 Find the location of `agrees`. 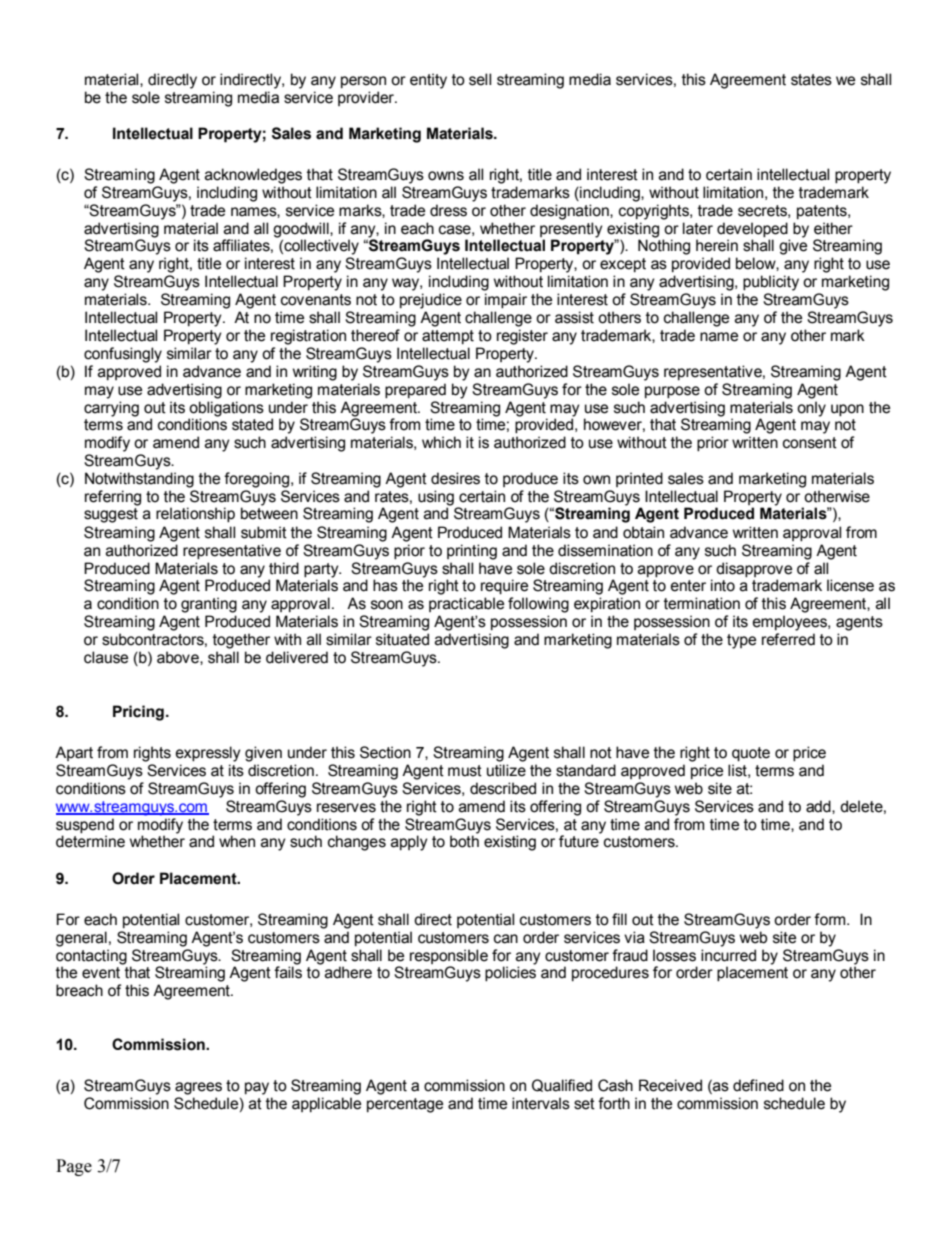

agrees is located at coordinates (198, 1088).
